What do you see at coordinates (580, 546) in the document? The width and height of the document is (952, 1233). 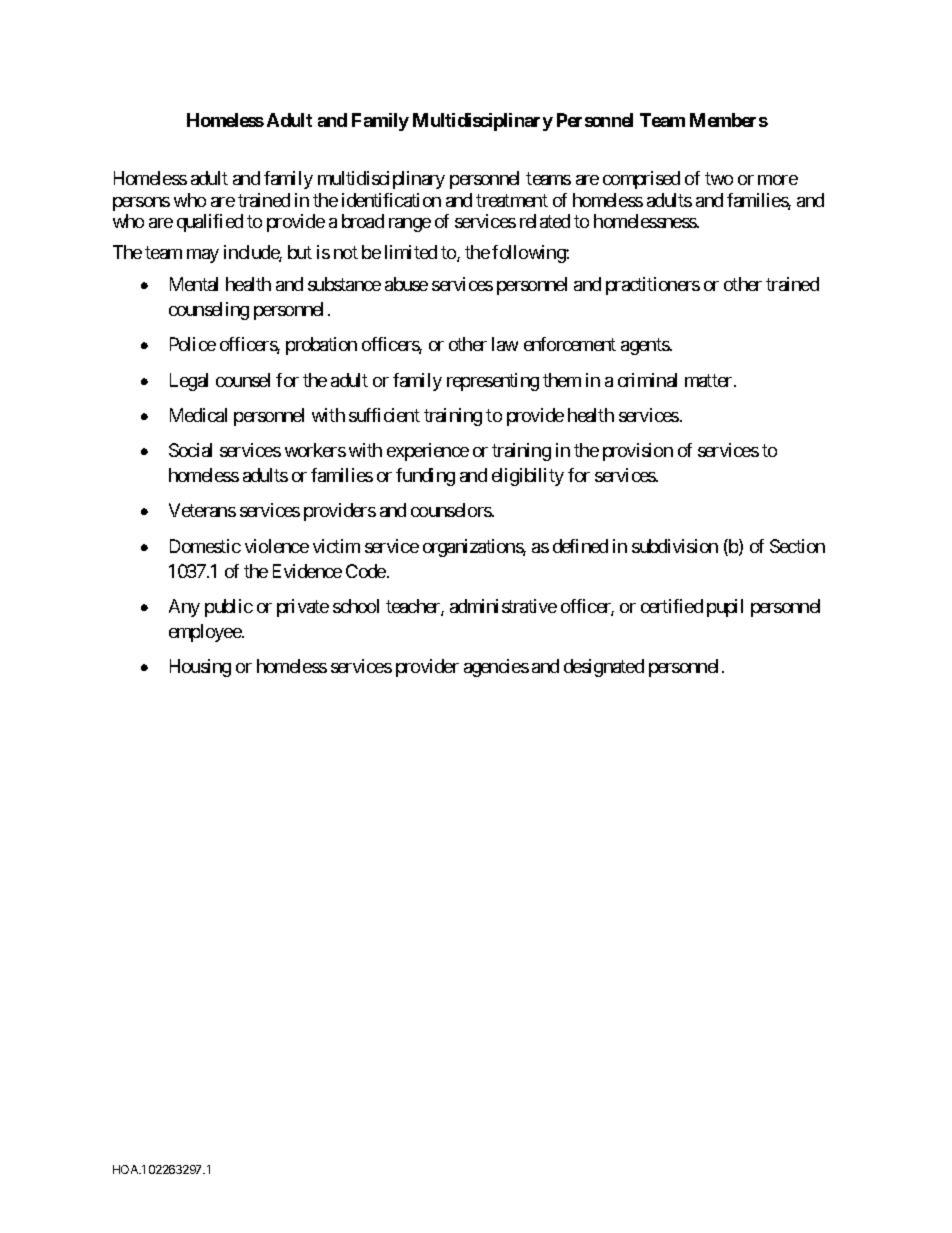 I see `defined` at bounding box center [580, 546].
